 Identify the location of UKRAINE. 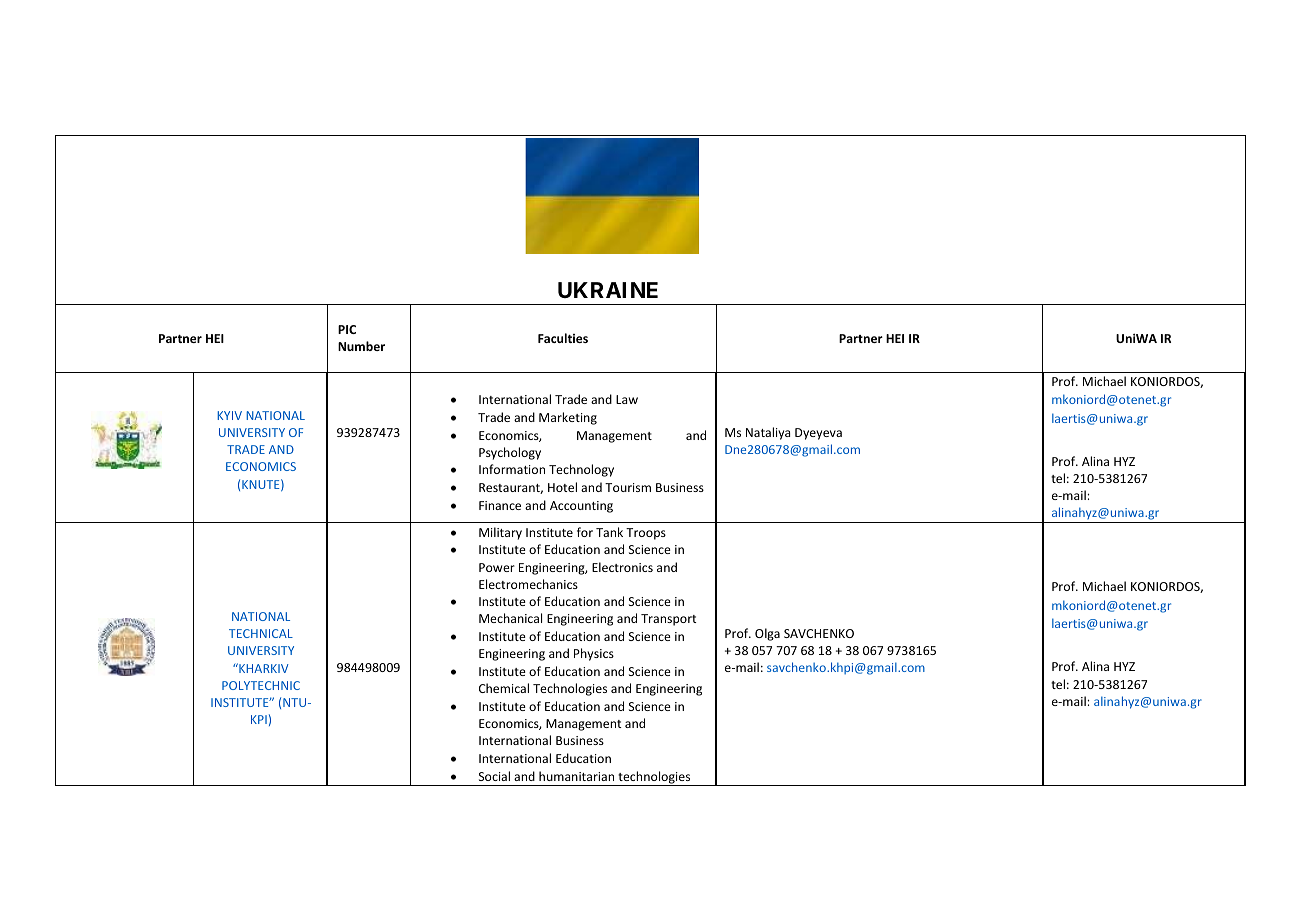
(608, 290).
